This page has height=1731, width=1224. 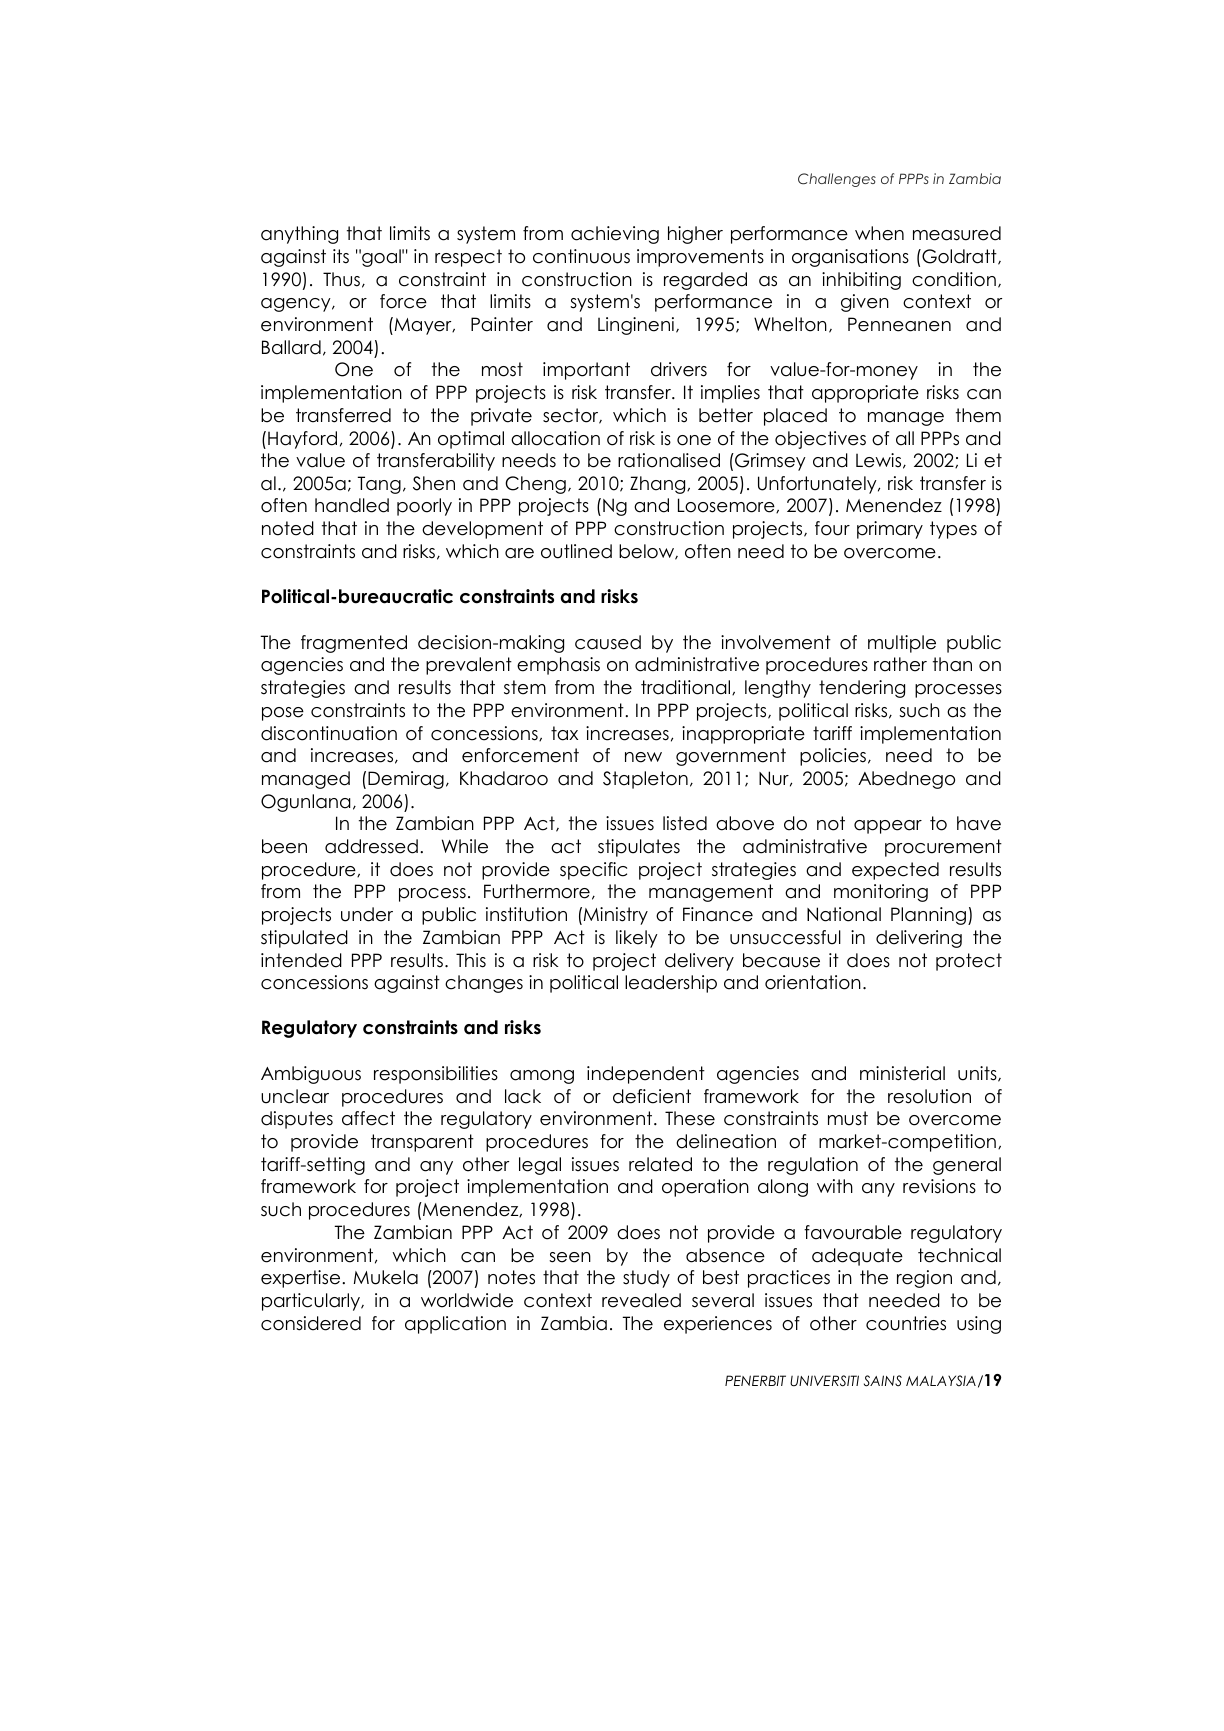 I want to click on when, so click(x=879, y=233).
